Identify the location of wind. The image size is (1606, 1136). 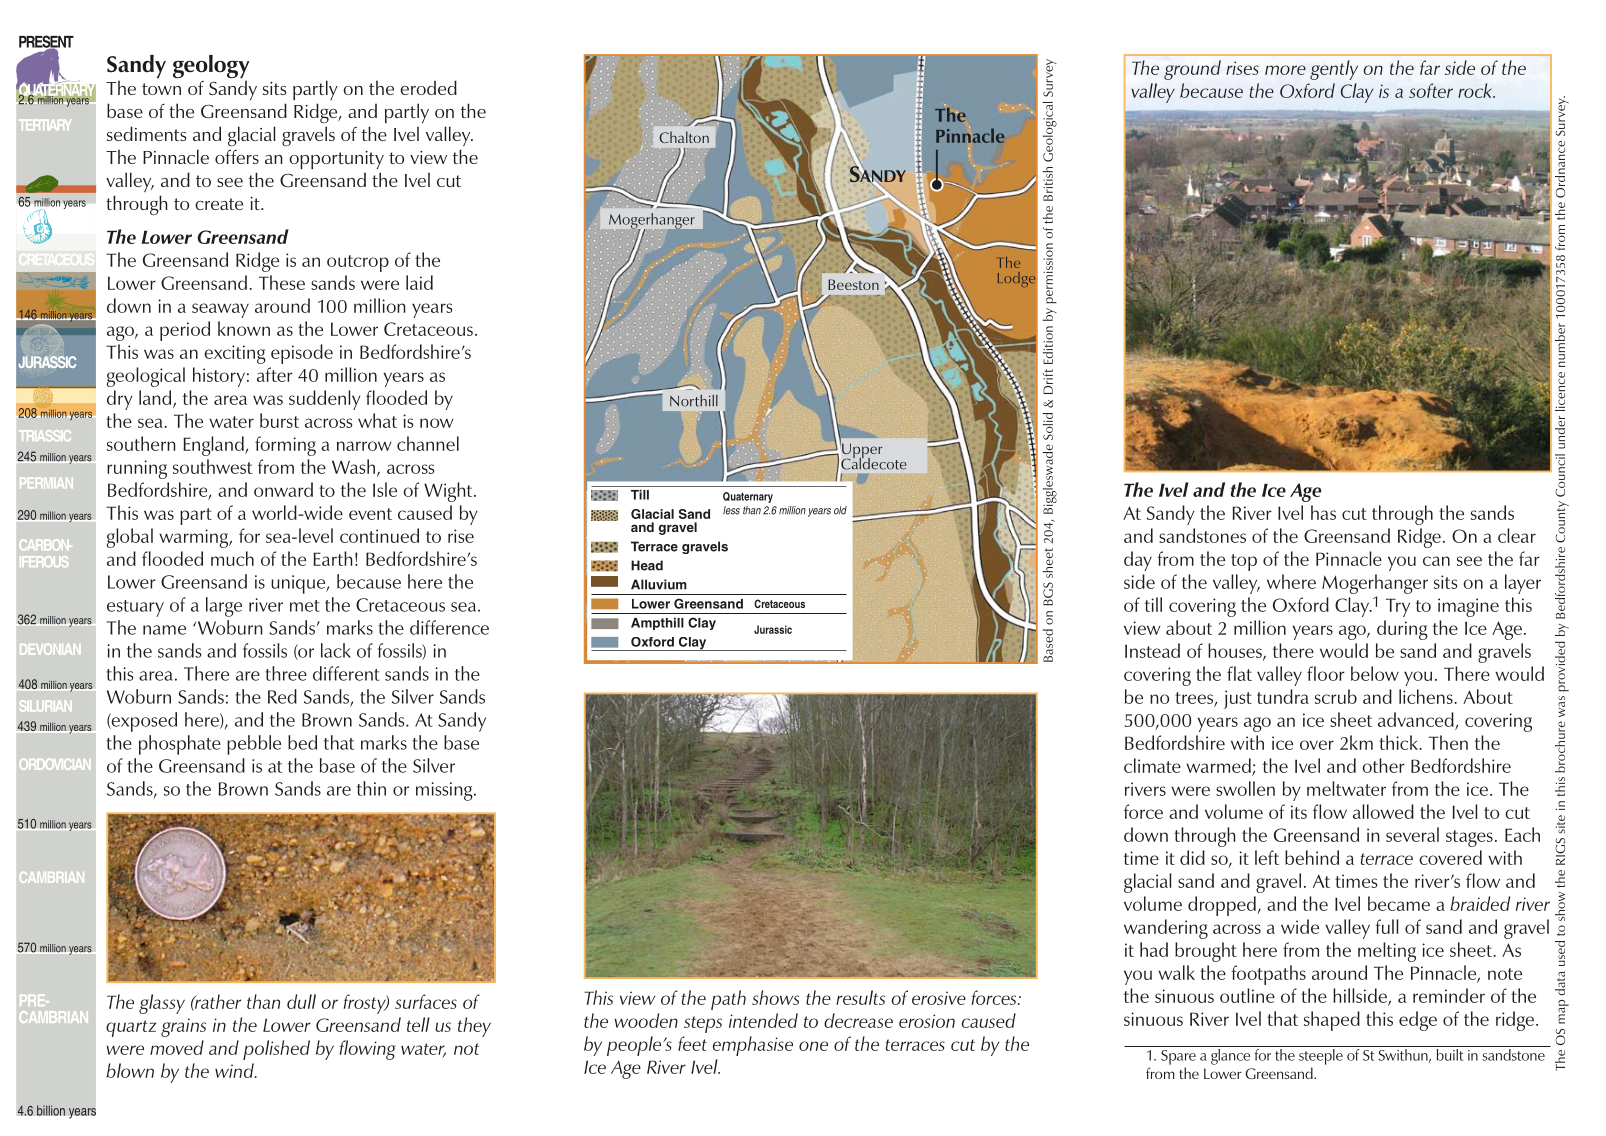
(235, 1070).
